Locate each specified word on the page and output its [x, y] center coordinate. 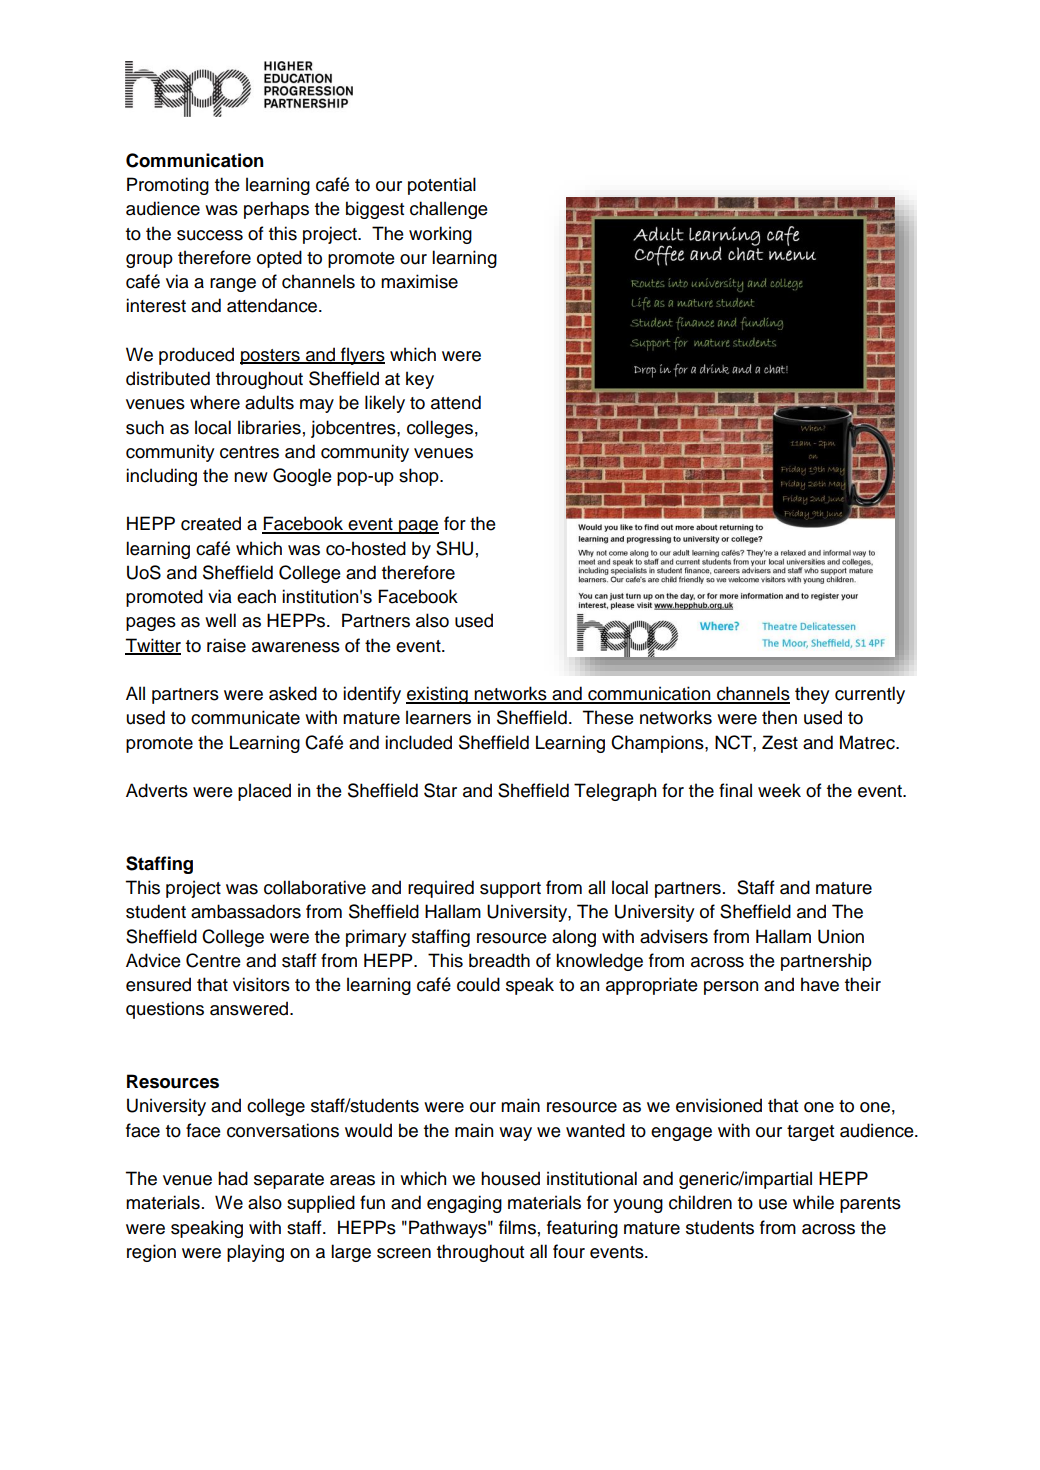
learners [438, 717]
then [779, 717]
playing [255, 1253]
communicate [245, 717]
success [210, 235]
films [517, 1227]
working [440, 235]
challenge [449, 210]
